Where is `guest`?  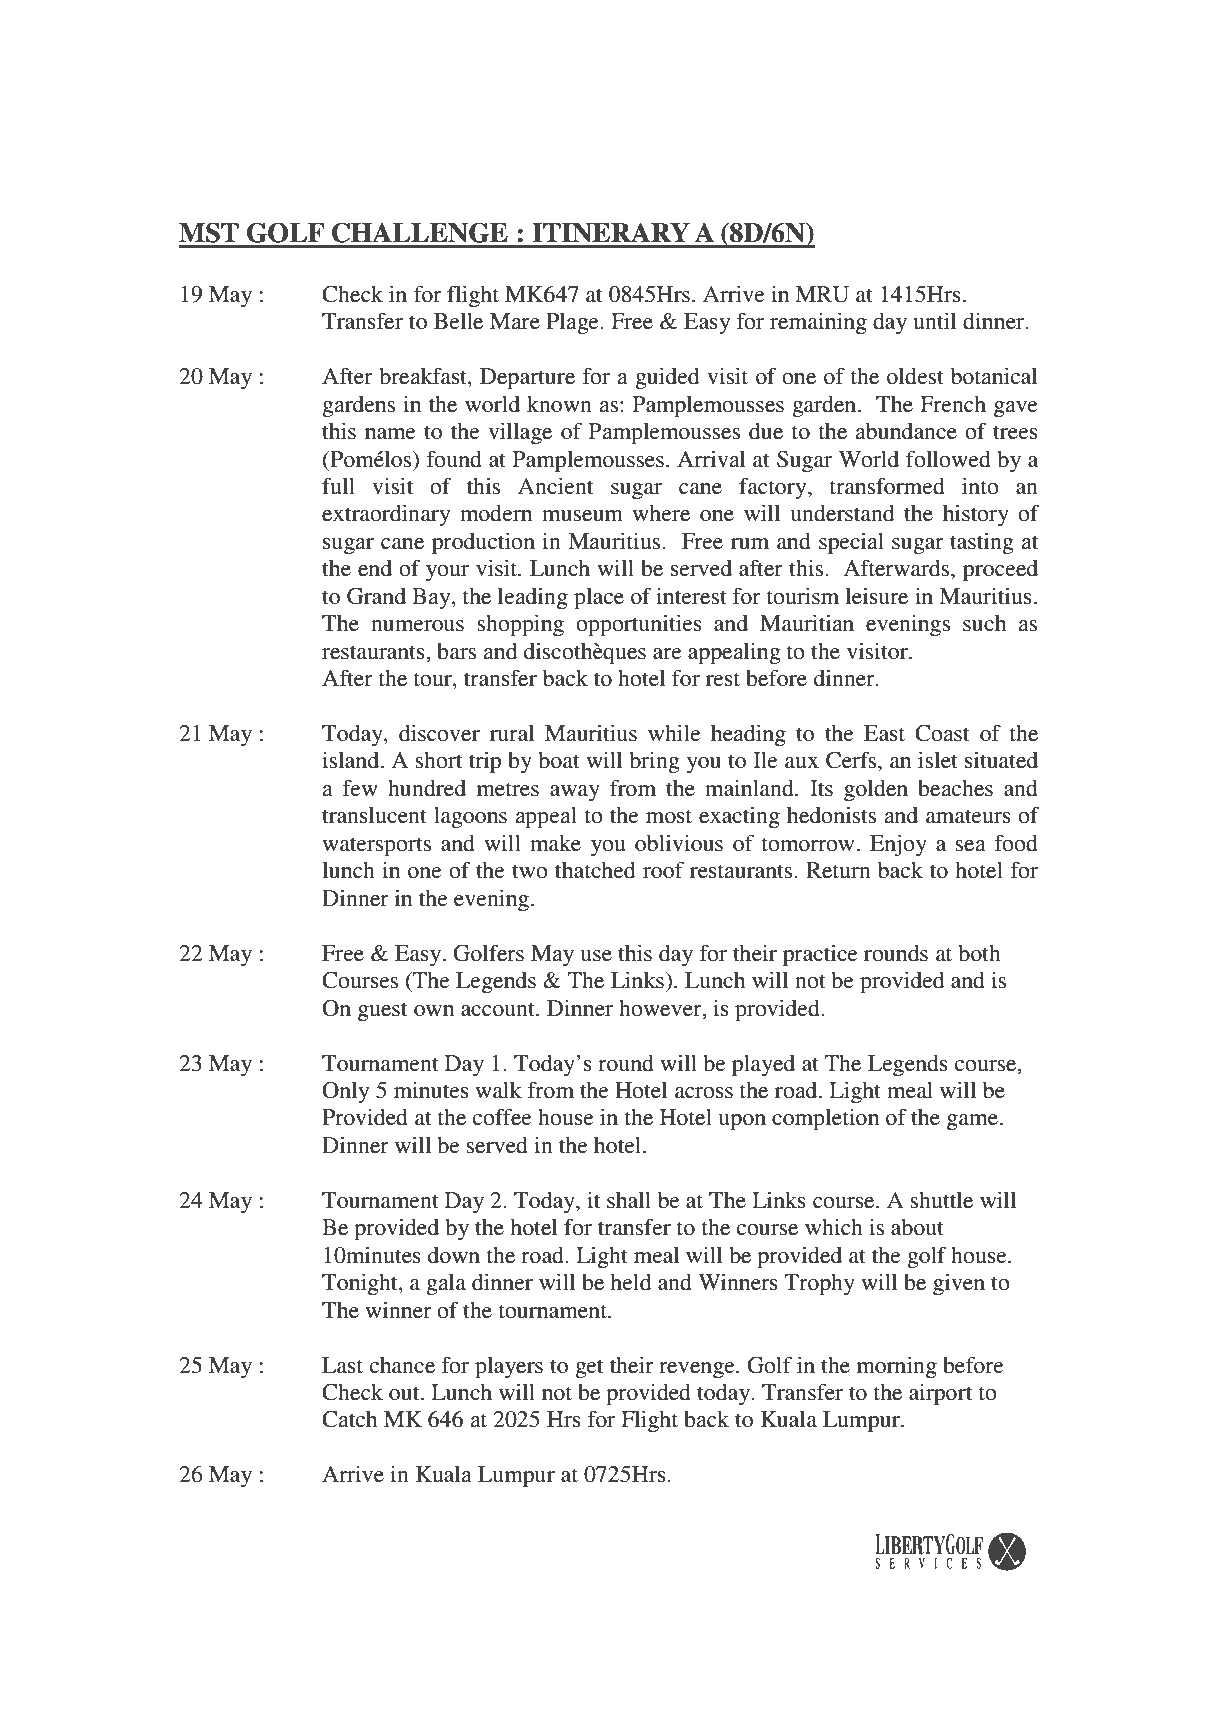 guest is located at coordinates (382, 1011).
